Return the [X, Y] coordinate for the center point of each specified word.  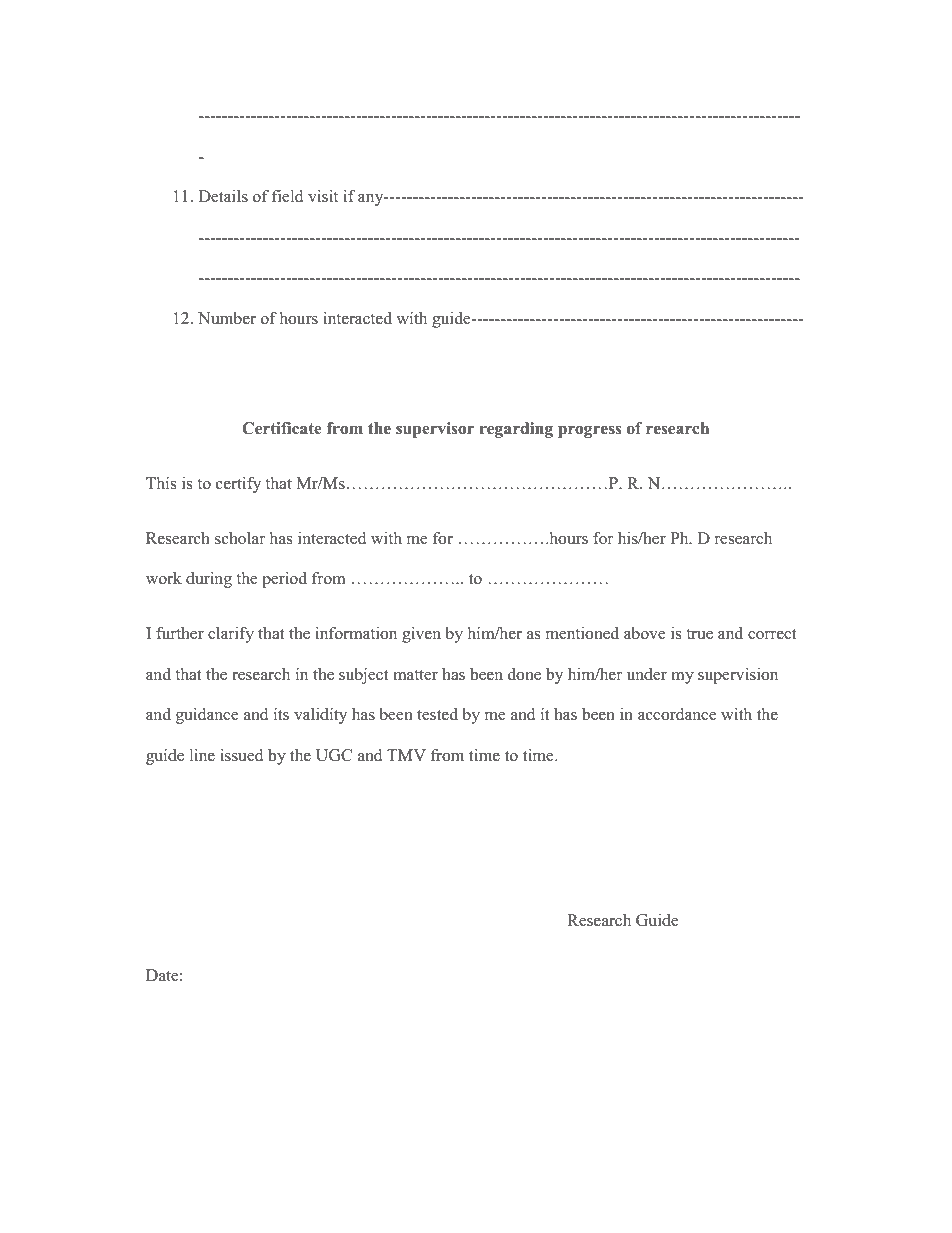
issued [241, 755]
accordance [677, 714]
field [287, 196]
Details [223, 196]
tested [437, 714]
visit [323, 196]
